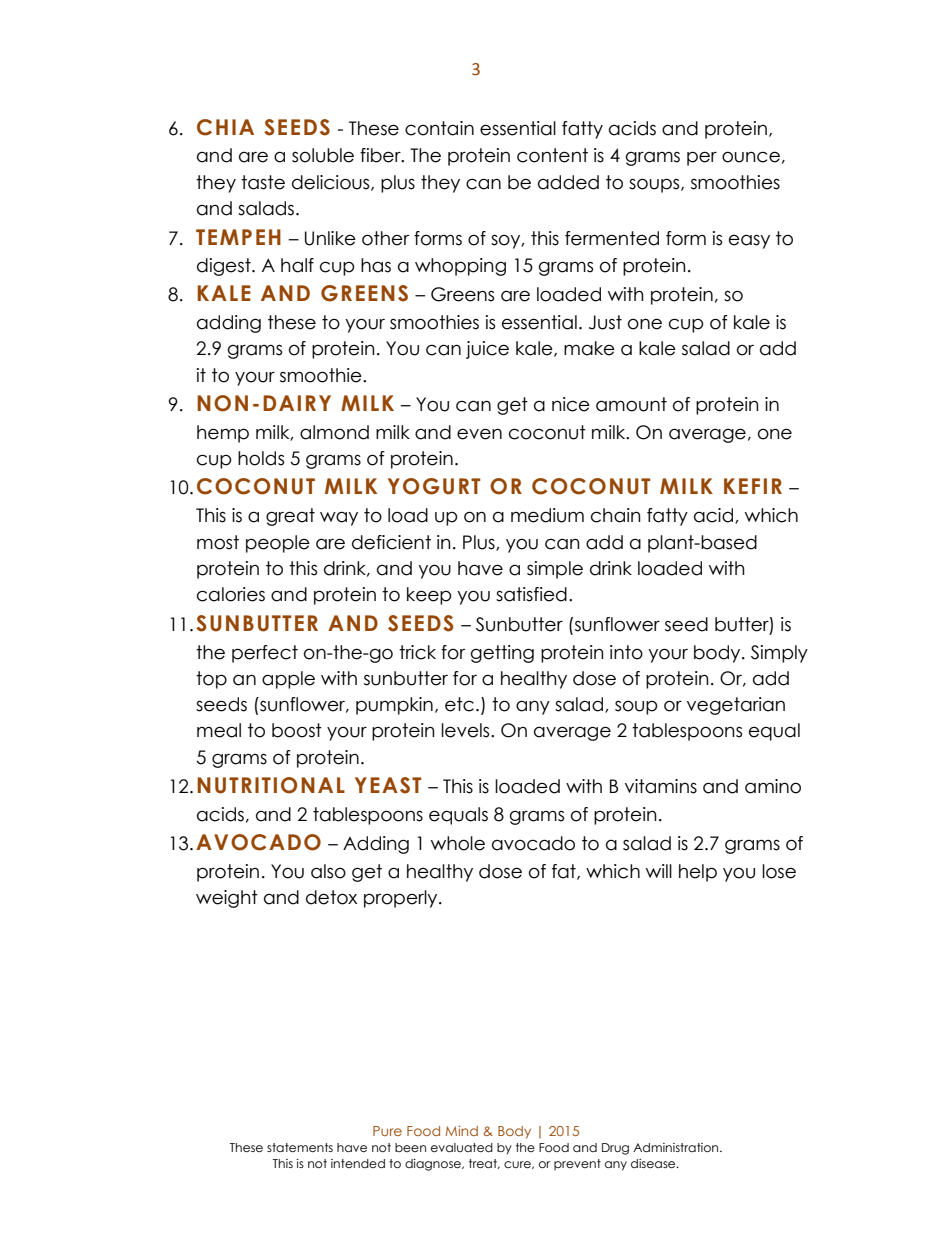 The width and height of the screenshot is (952, 1233). I want to click on boost, so click(297, 730).
